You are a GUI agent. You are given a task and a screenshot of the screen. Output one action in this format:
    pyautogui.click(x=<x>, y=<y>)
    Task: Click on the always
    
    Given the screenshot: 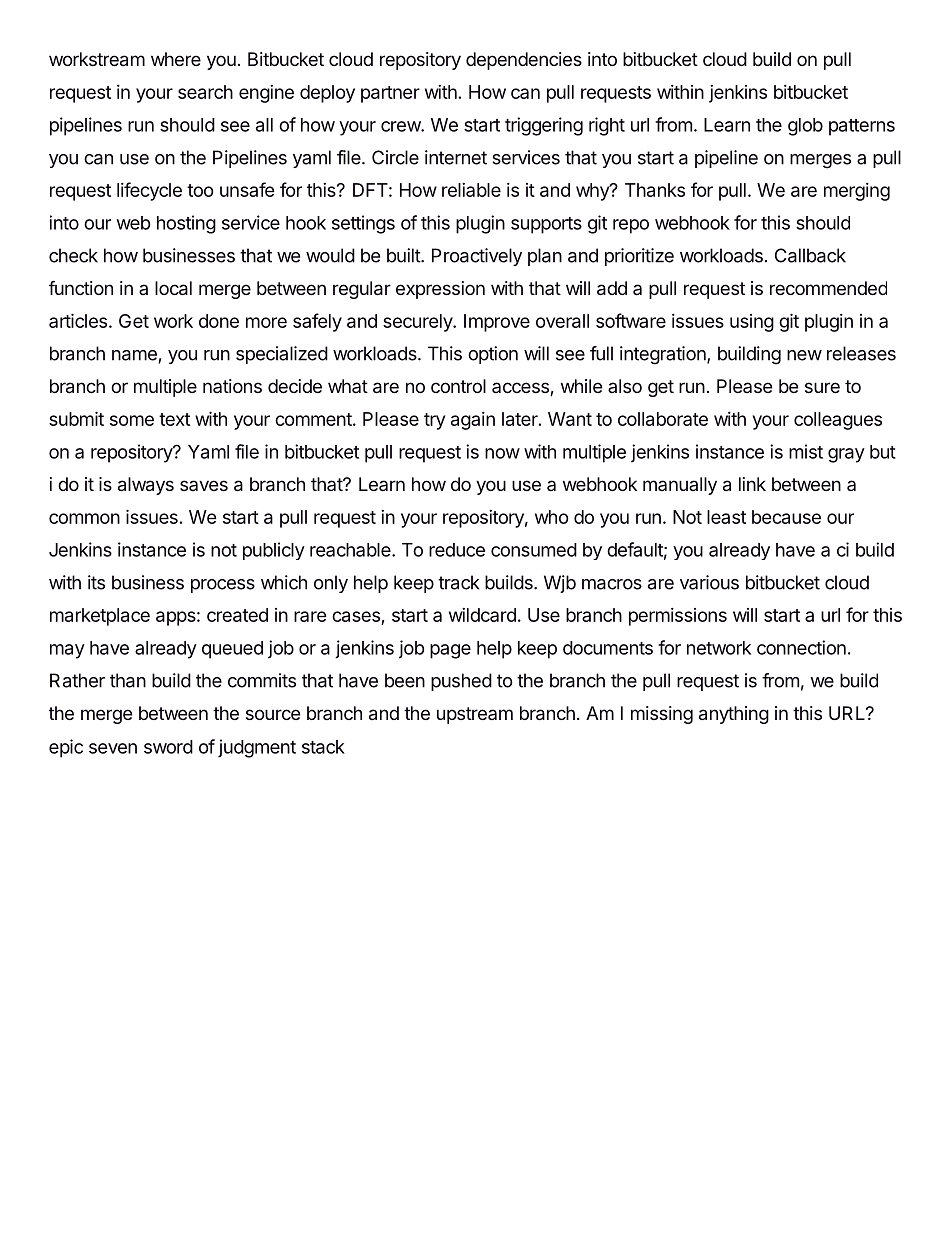 What is the action you would take?
    pyautogui.click(x=146, y=486)
